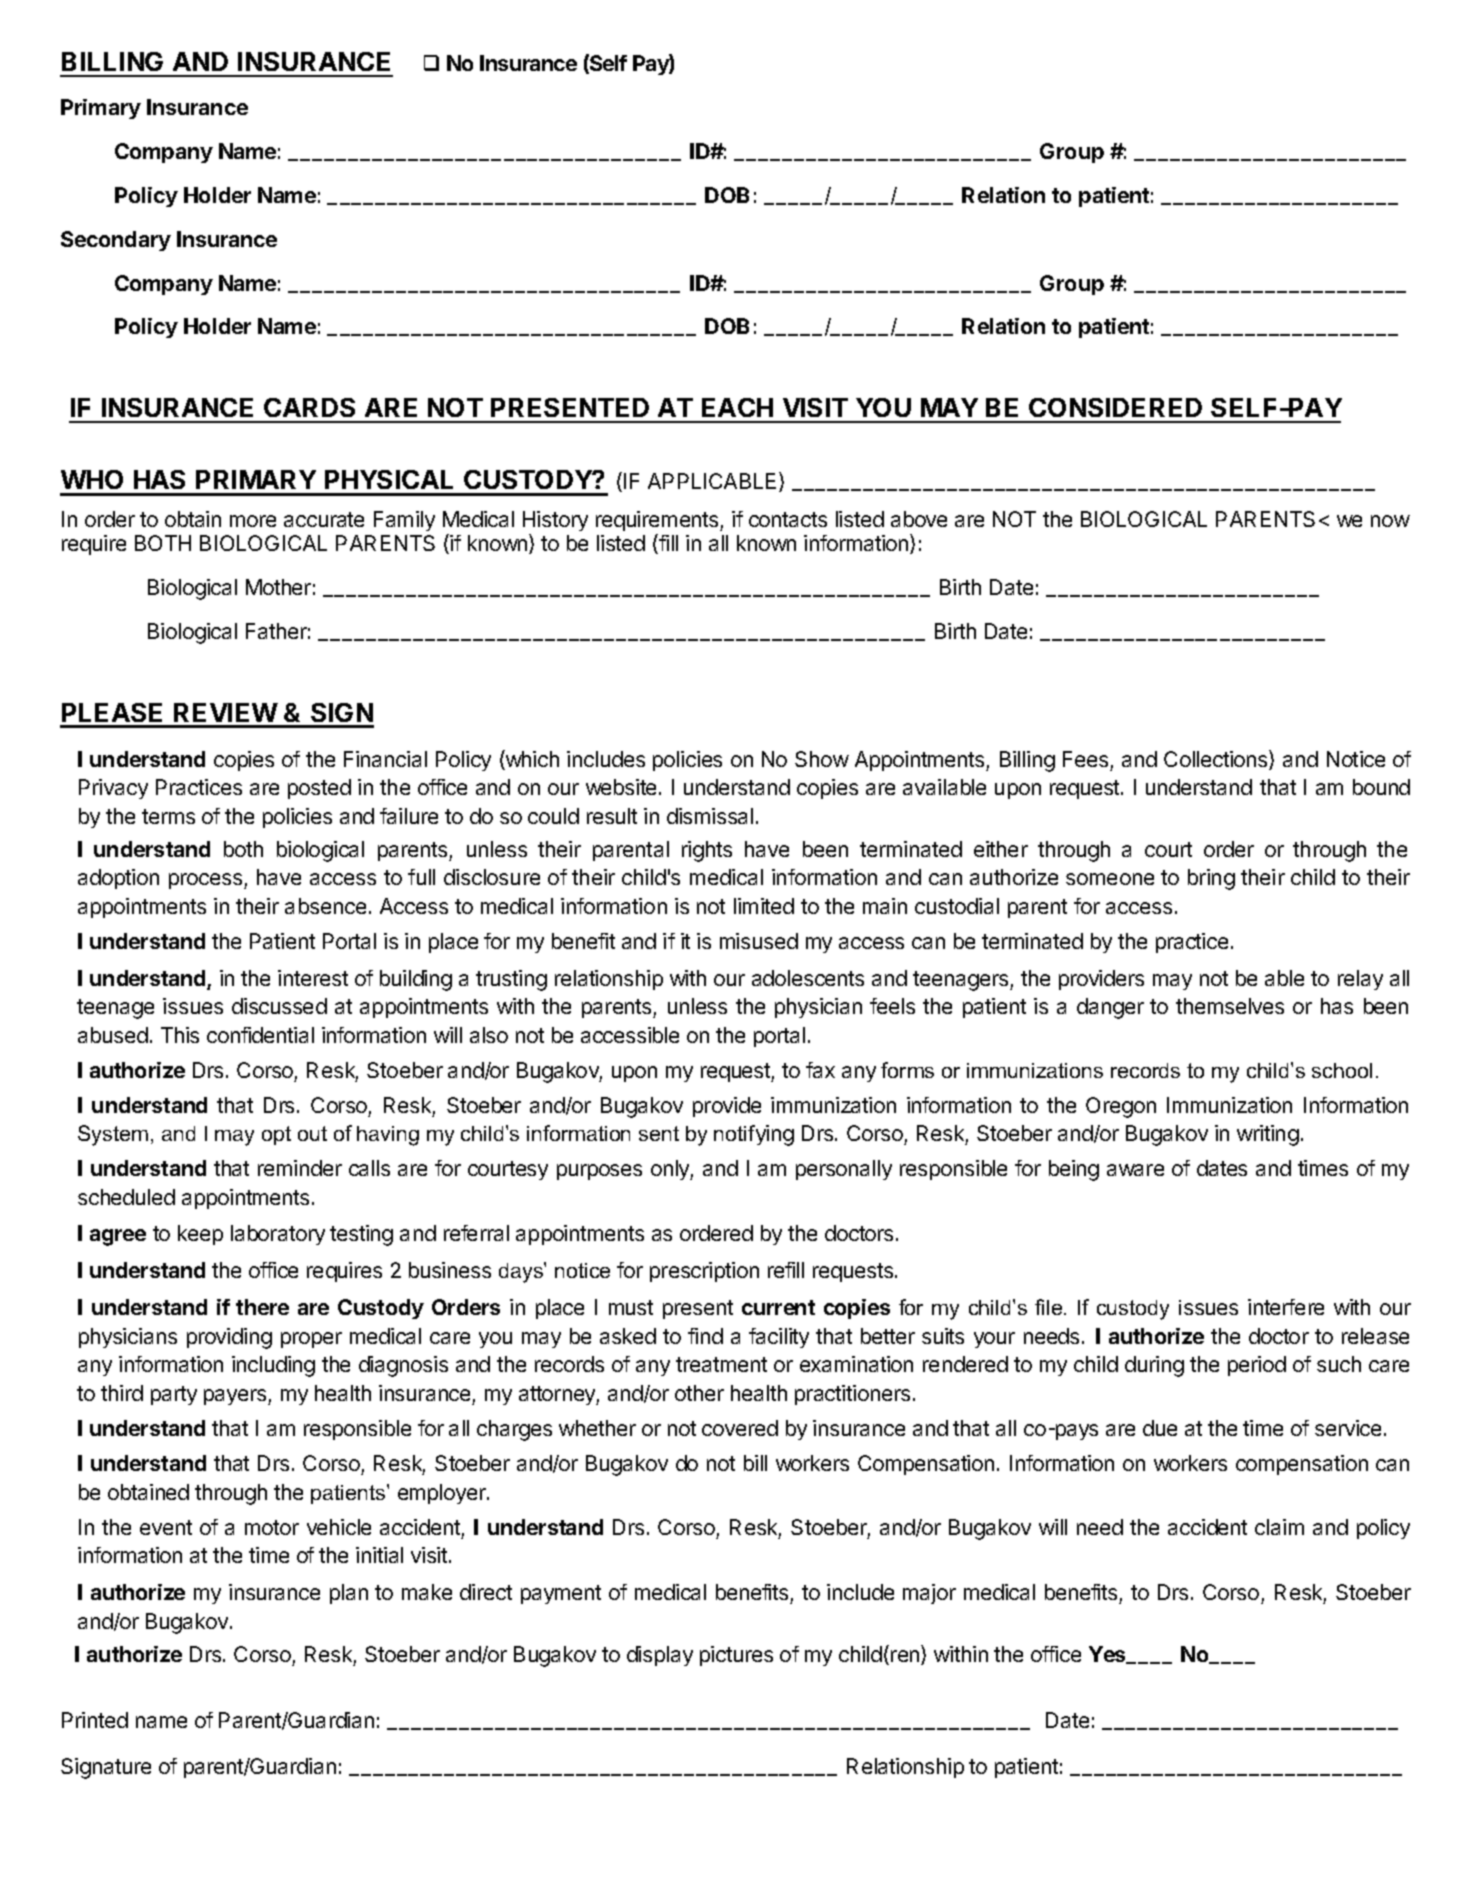 The image size is (1462, 1892). I want to click on find, so click(705, 1336).
